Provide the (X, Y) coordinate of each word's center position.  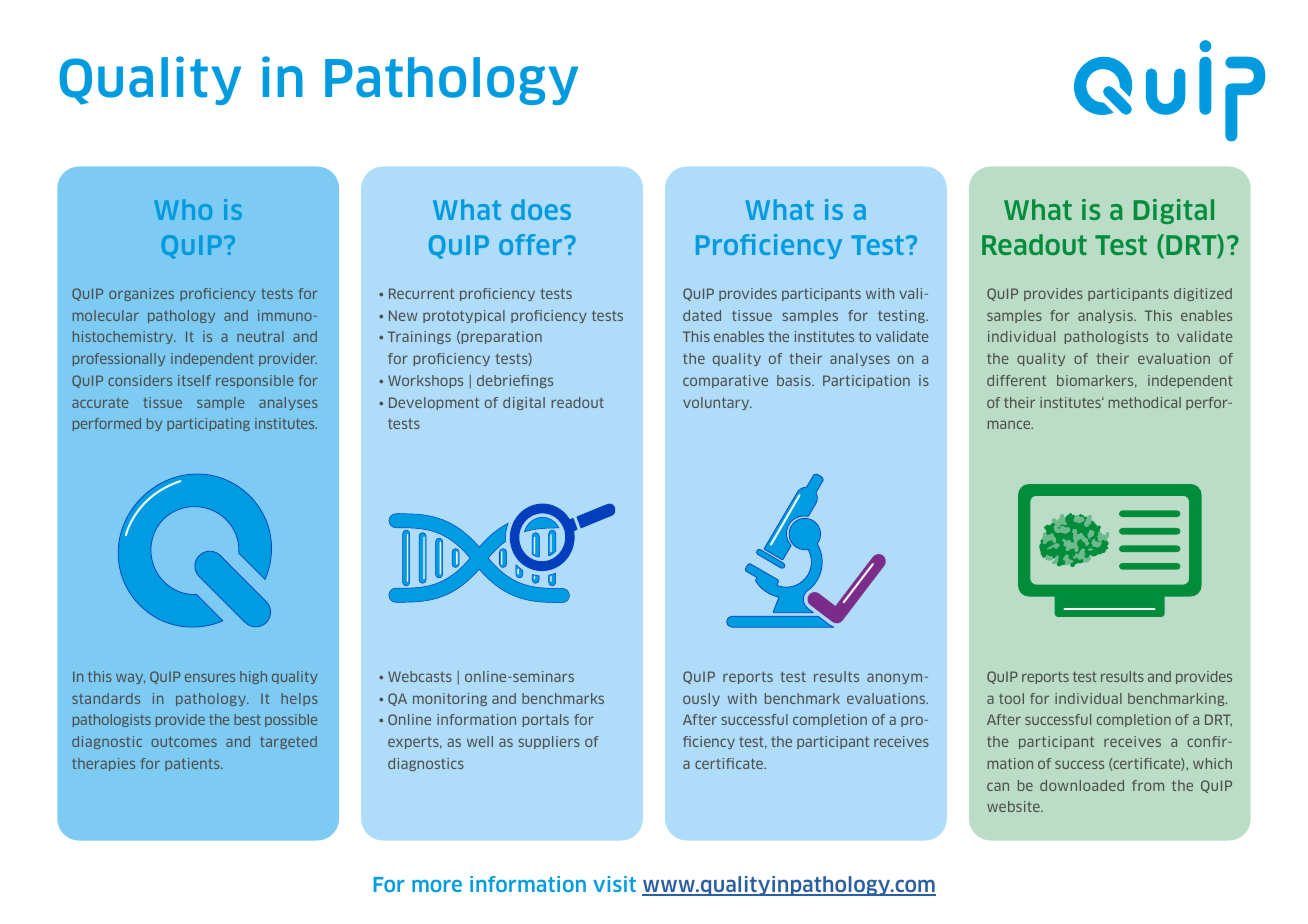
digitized (1203, 294)
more (437, 886)
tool (1011, 698)
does (541, 209)
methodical (1145, 402)
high (253, 677)
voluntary (717, 403)
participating (208, 424)
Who (183, 209)
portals (546, 720)
